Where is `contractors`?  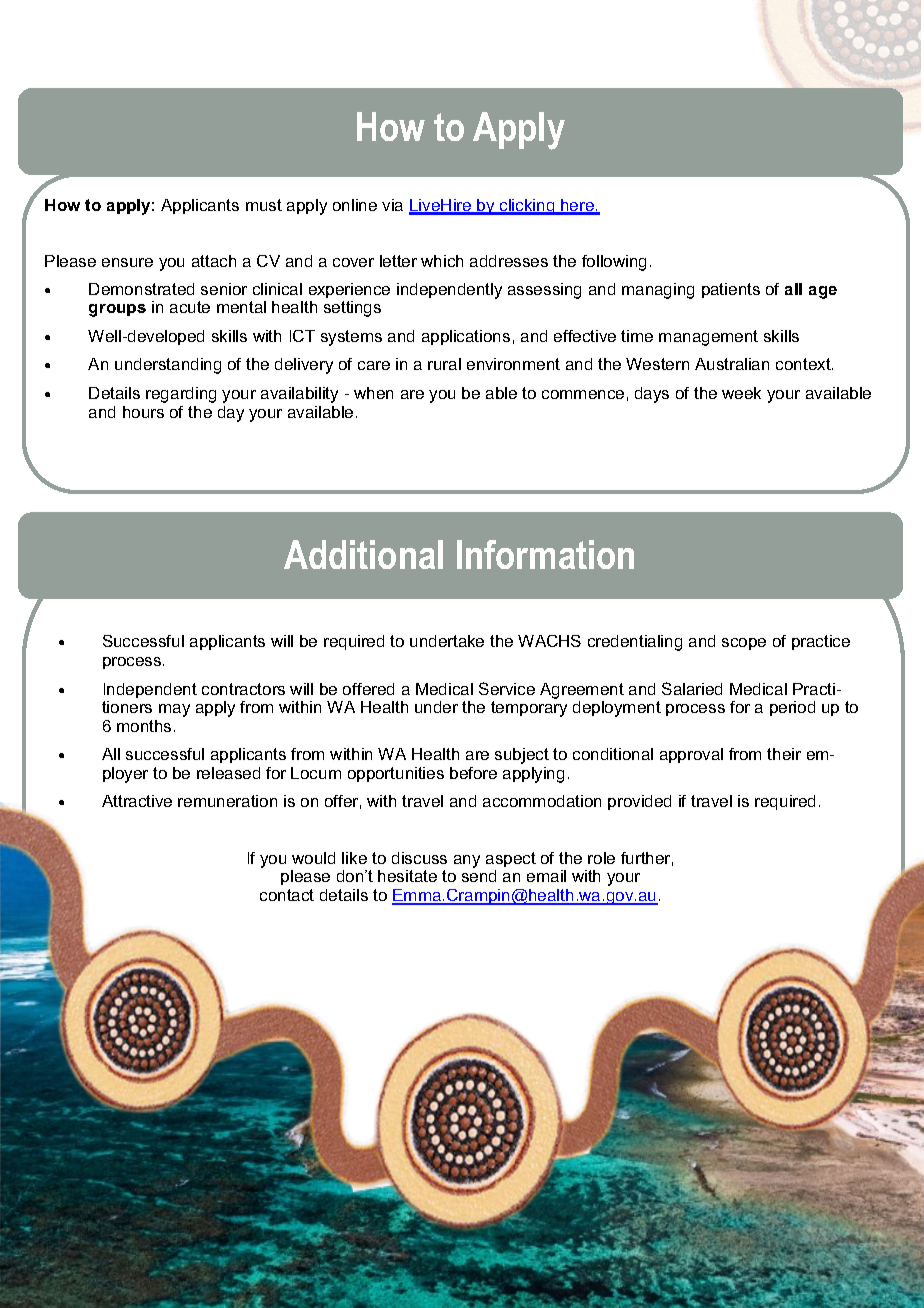
contractors is located at coordinates (243, 689).
